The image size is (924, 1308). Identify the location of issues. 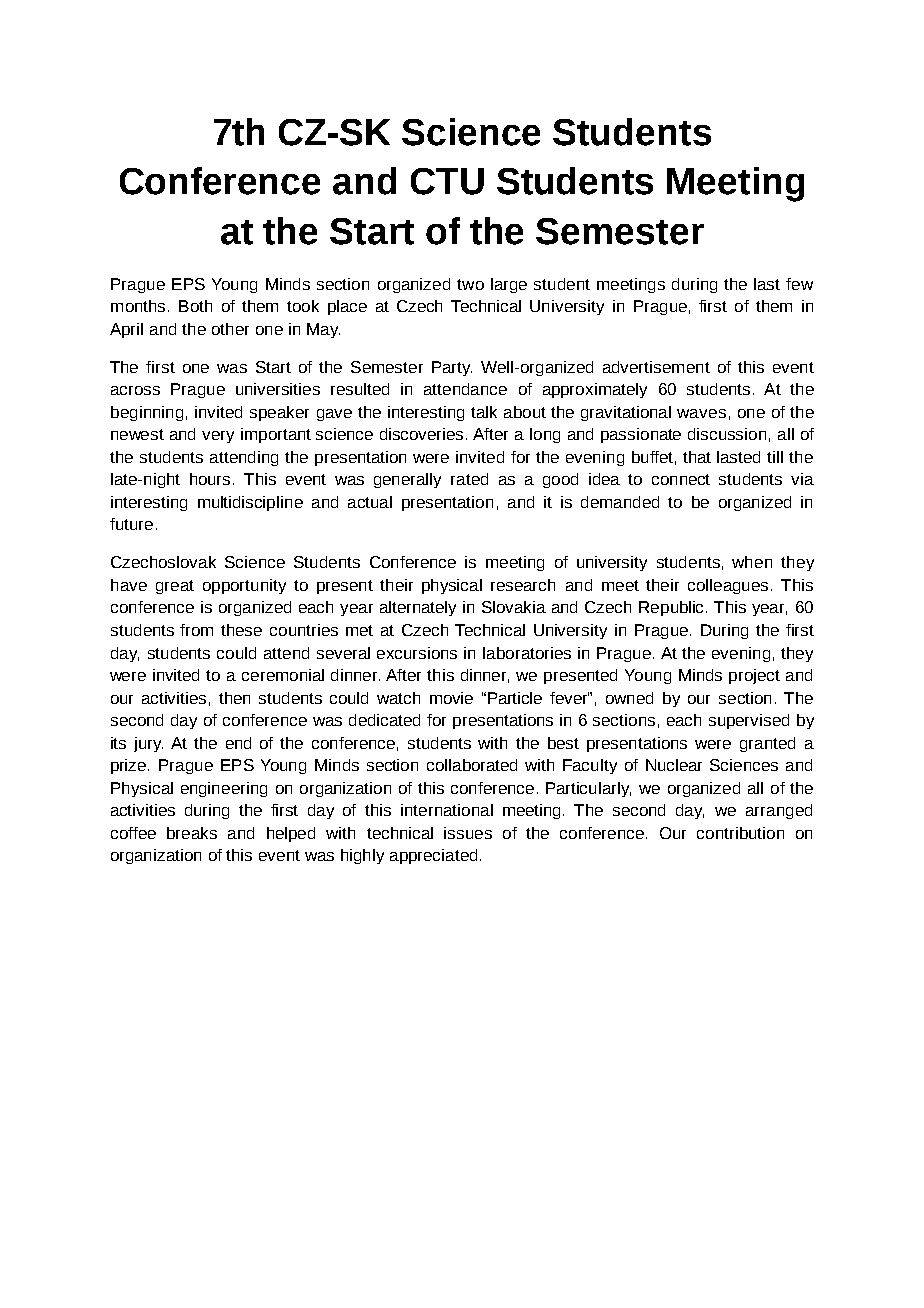
(468, 833).
